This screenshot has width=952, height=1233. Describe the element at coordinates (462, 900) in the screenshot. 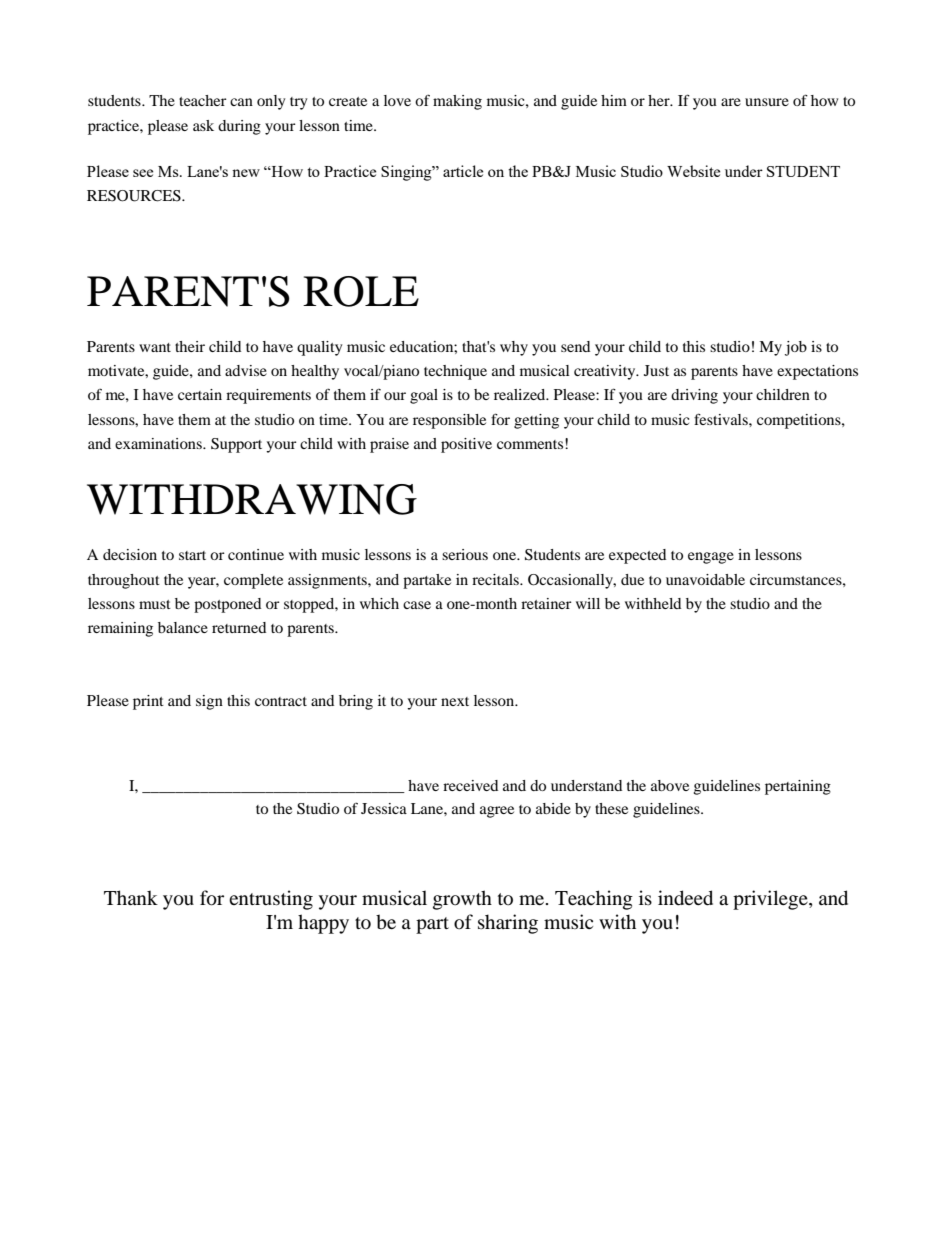

I see `growth` at that location.
